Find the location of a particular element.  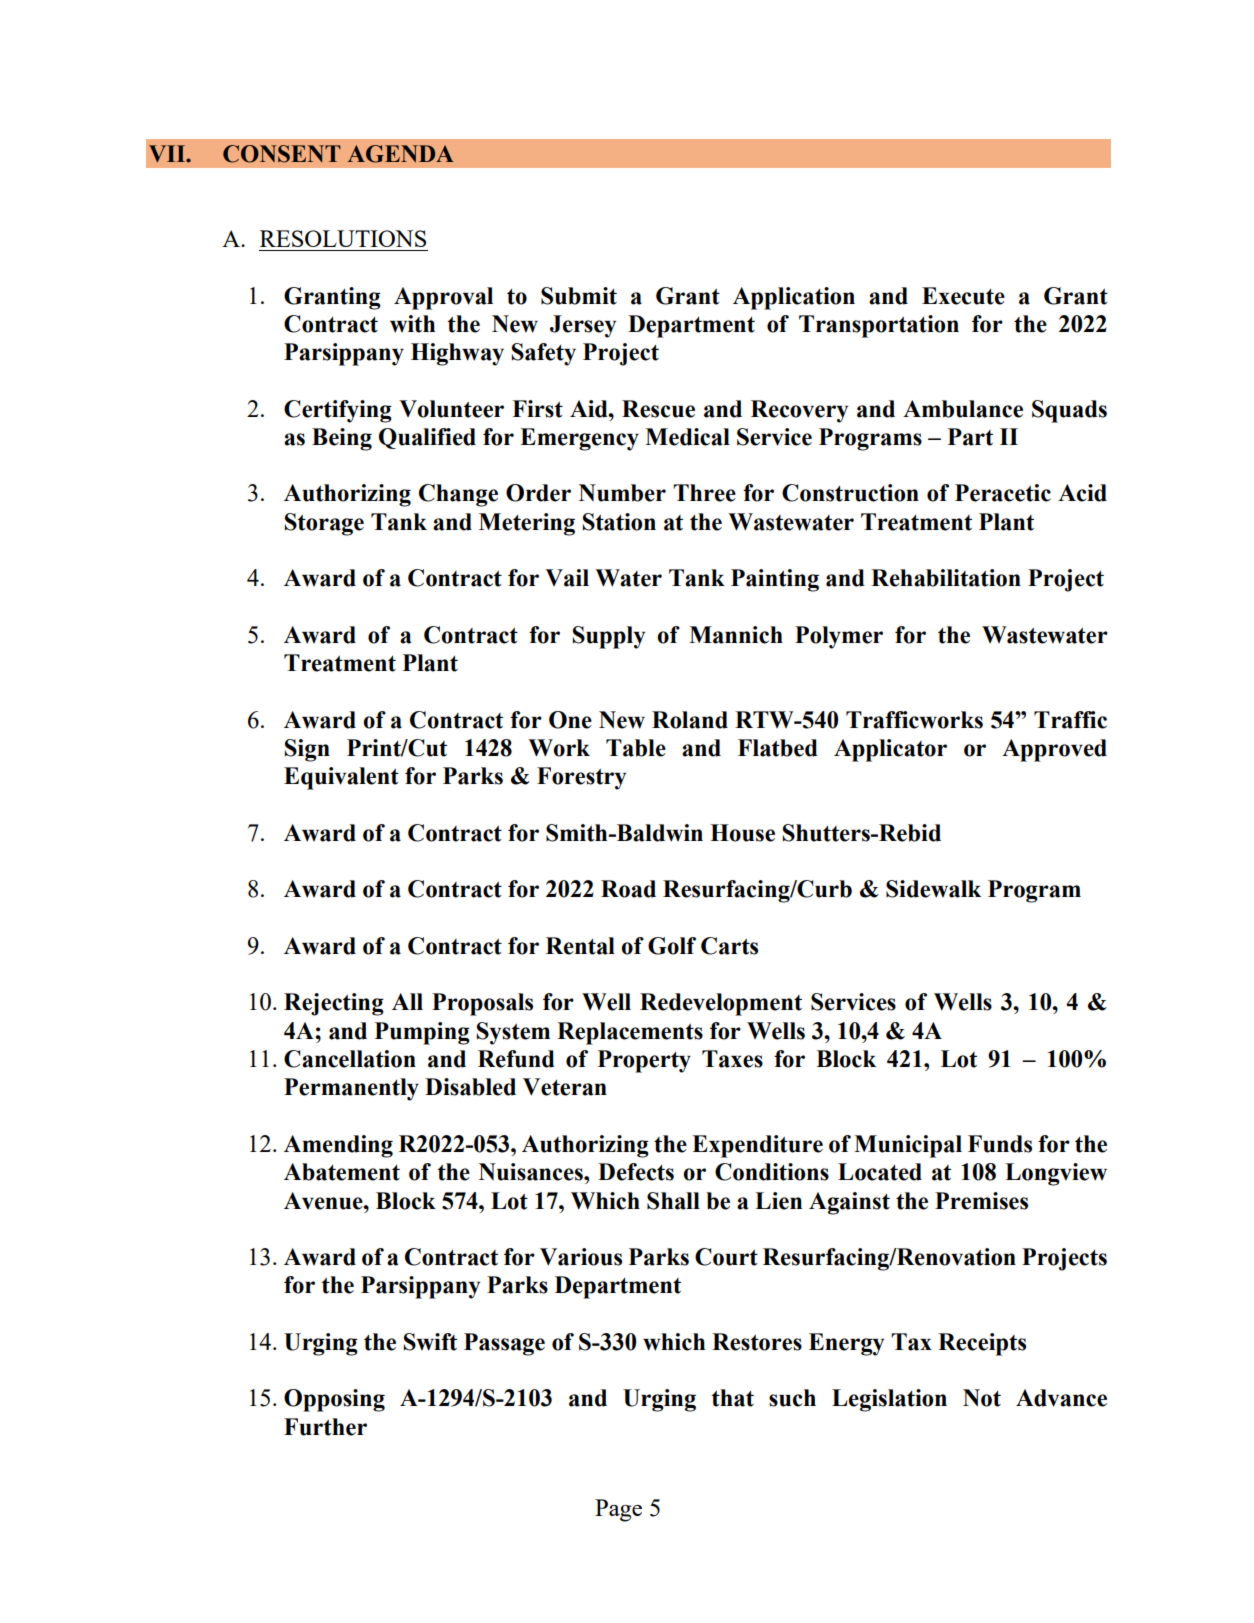

CONSENT is located at coordinates (282, 154).
